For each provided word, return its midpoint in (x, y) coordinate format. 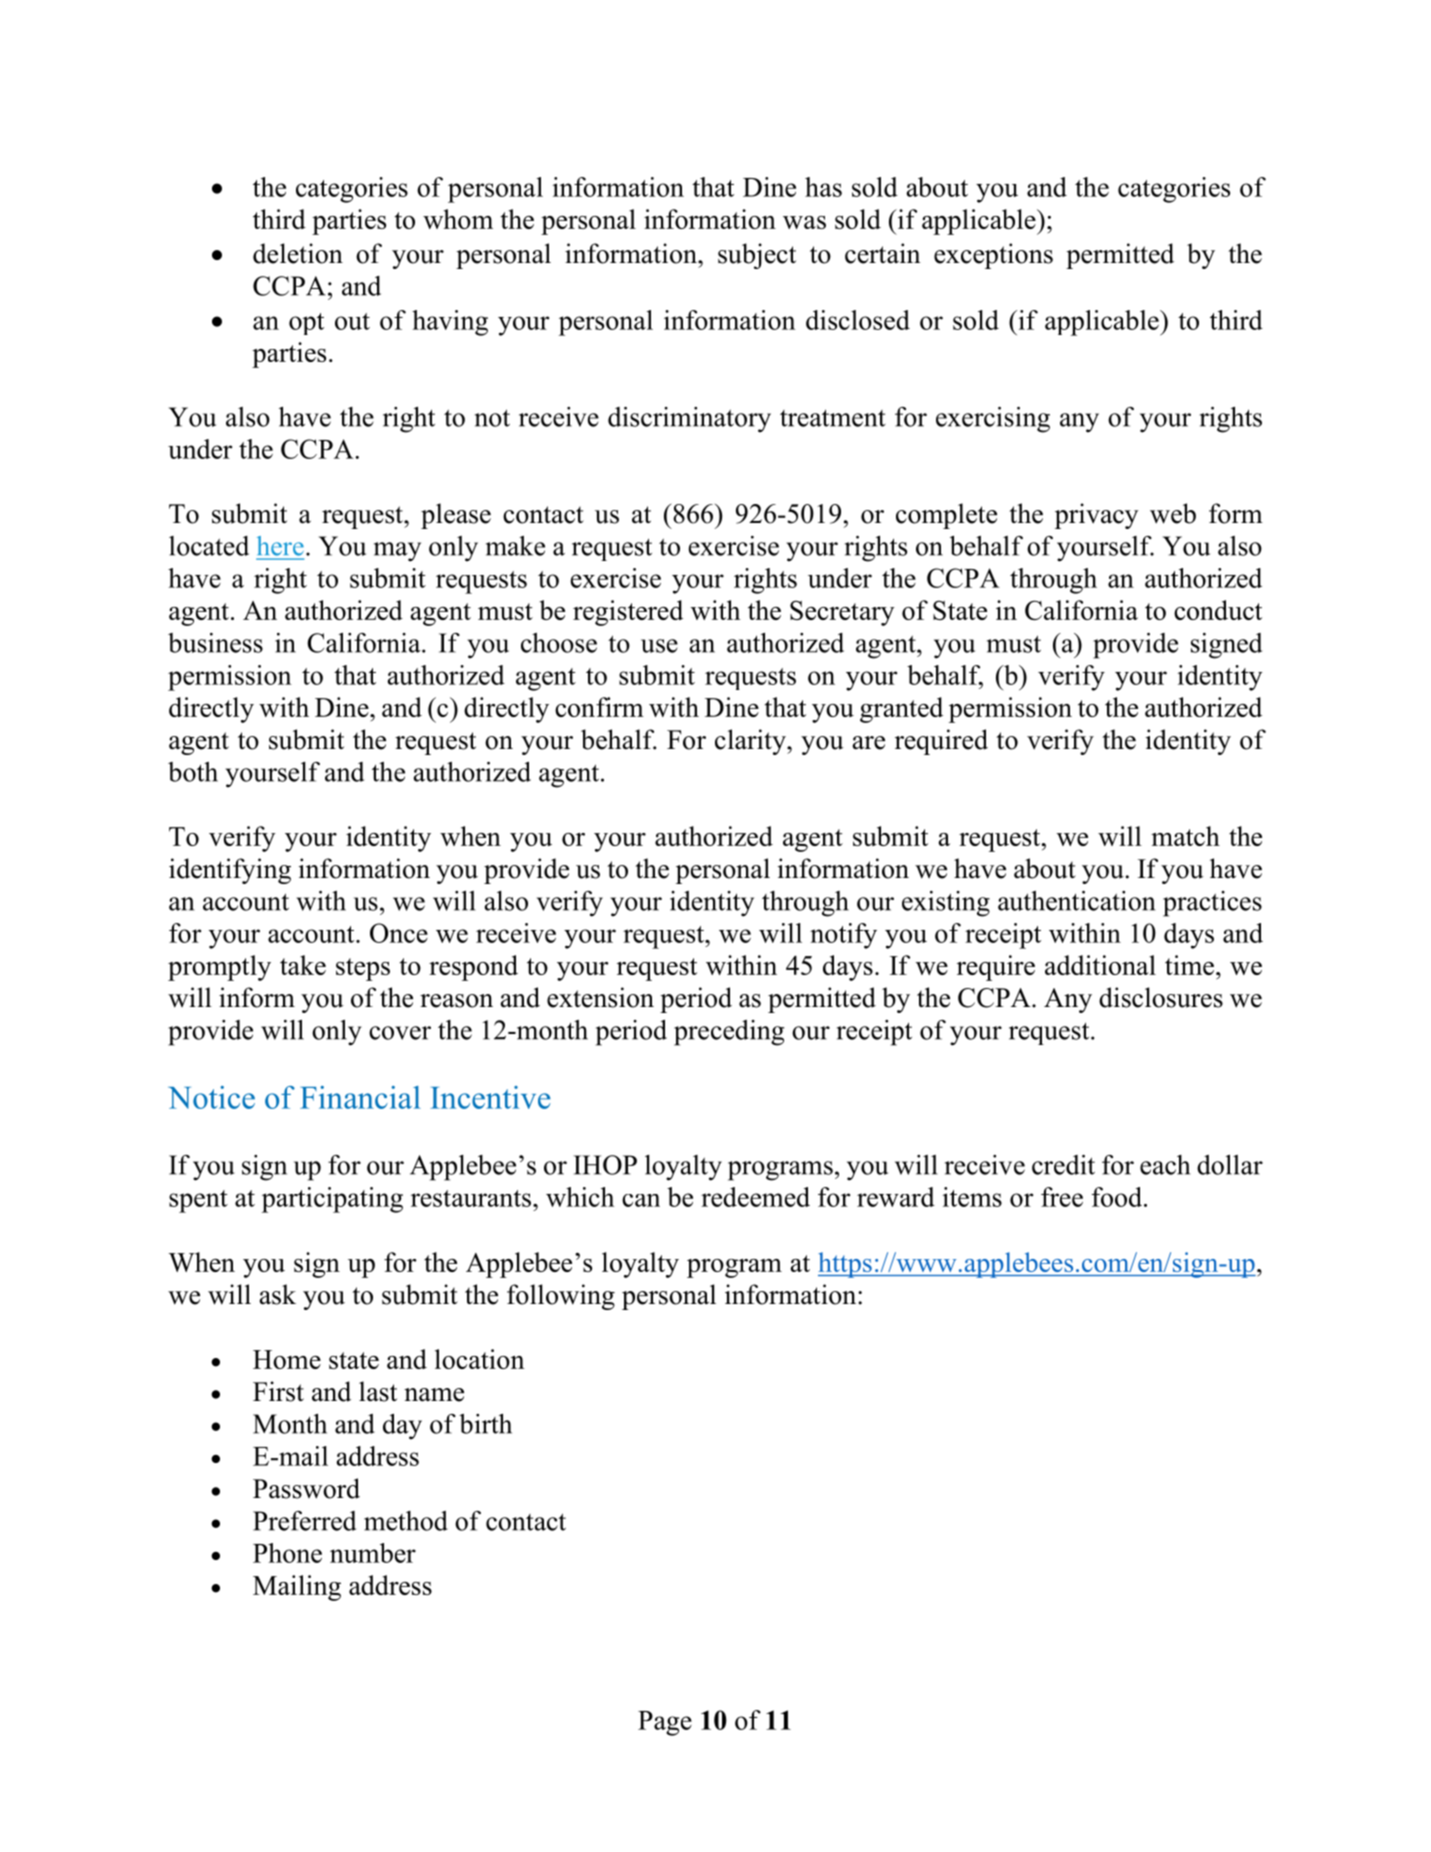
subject (757, 256)
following (561, 1297)
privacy (1097, 516)
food (1118, 1197)
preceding (729, 1033)
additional (1100, 965)
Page (665, 1723)
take (303, 965)
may (397, 552)
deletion (298, 253)
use (659, 646)
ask (278, 1294)
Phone (287, 1553)
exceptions (993, 256)
